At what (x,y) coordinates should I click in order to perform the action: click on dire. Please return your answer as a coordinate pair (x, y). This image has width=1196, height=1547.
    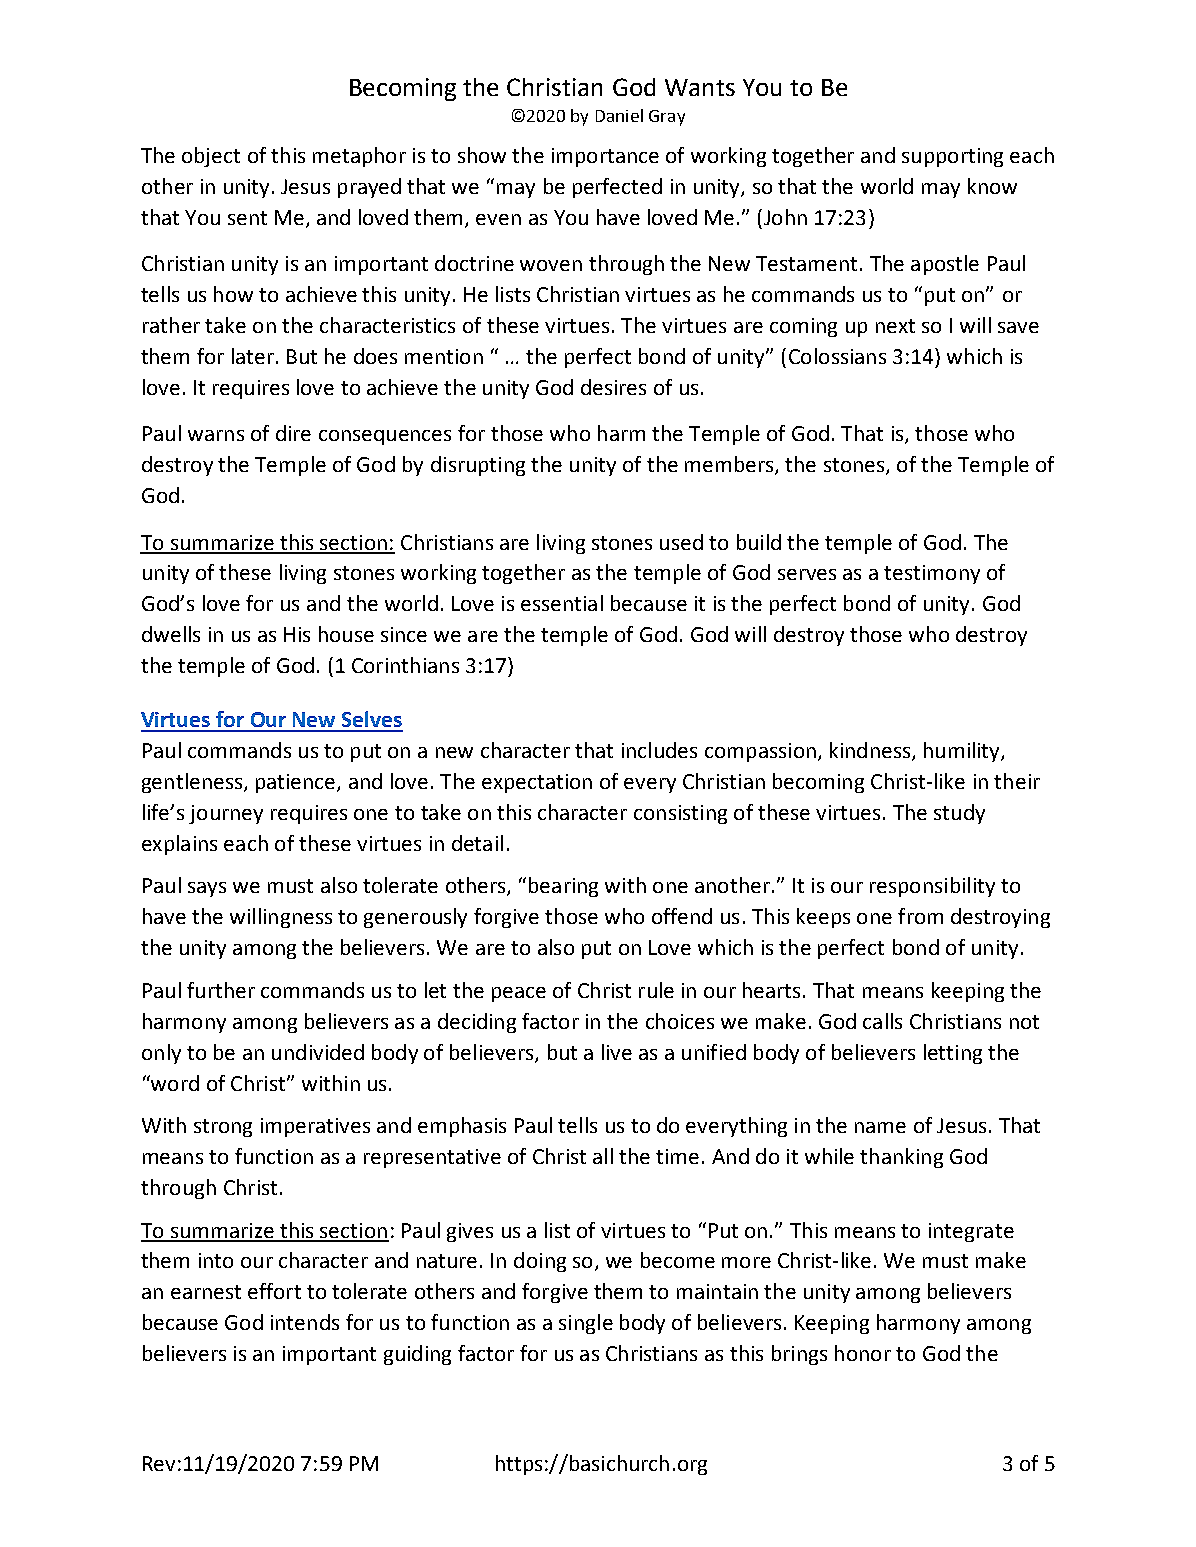
    Looking at the image, I should click on (293, 433).
